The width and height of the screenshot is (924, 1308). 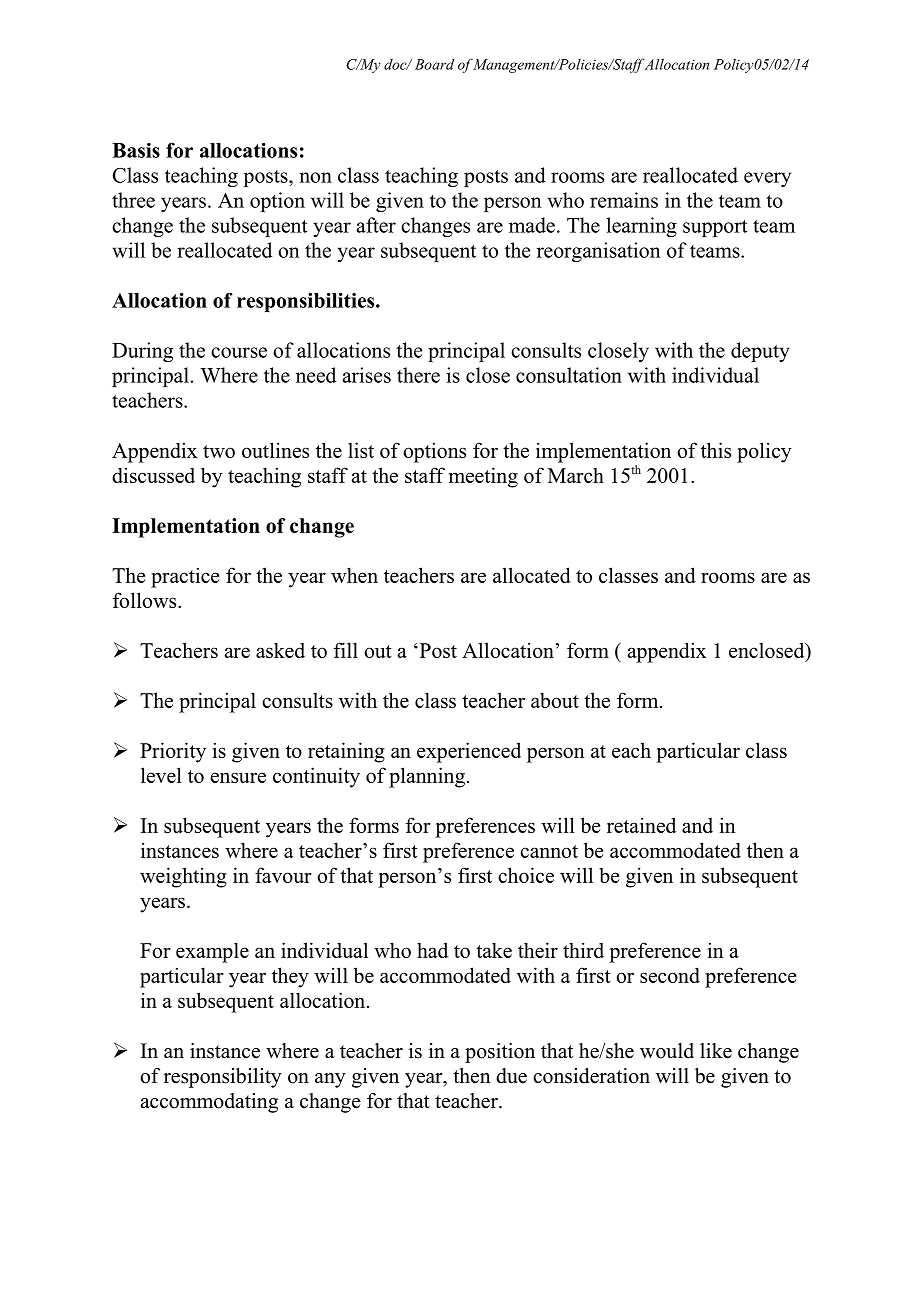 I want to click on every, so click(x=767, y=179).
